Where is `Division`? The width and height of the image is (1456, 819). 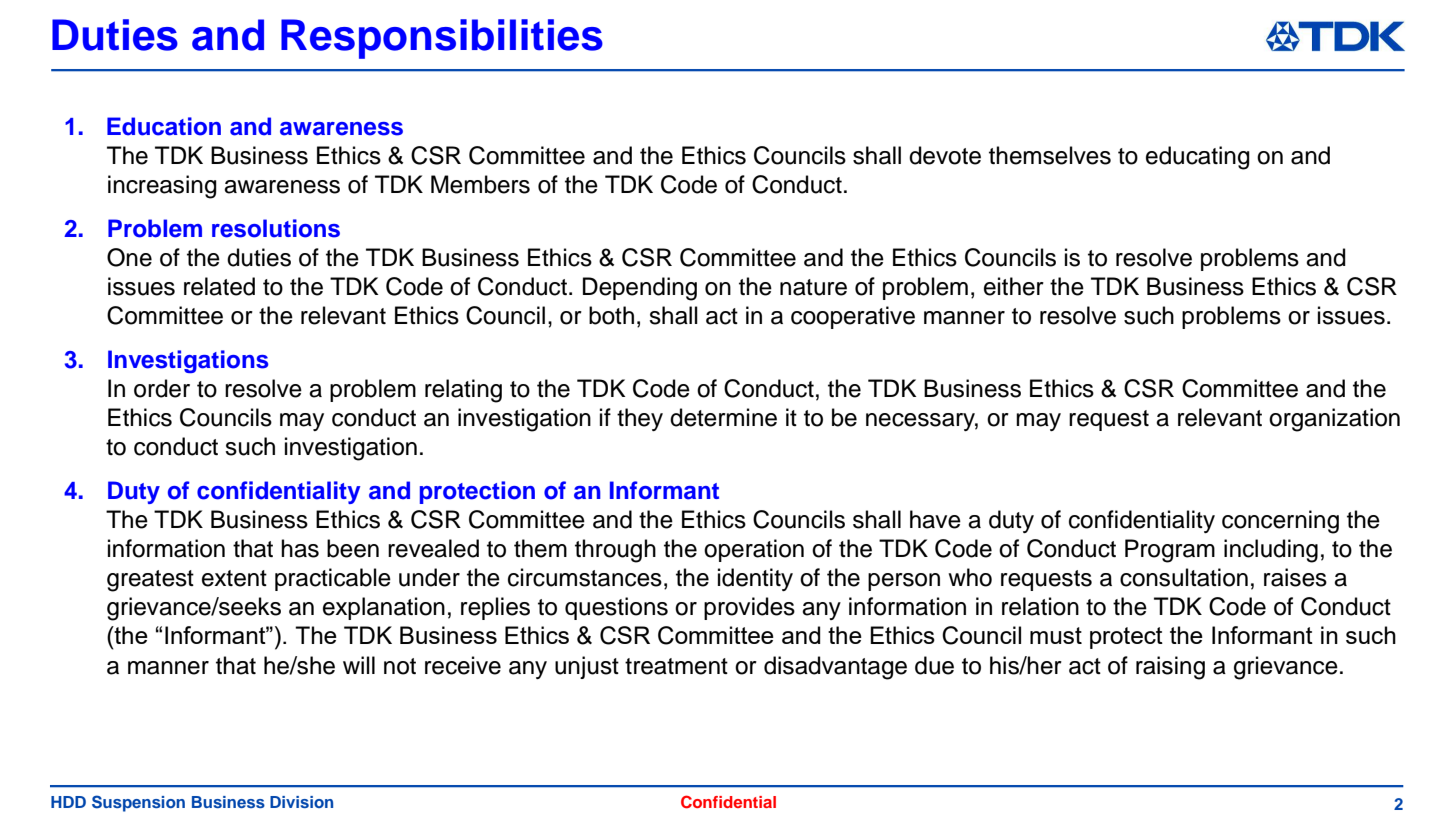 Division is located at coordinates (301, 802).
